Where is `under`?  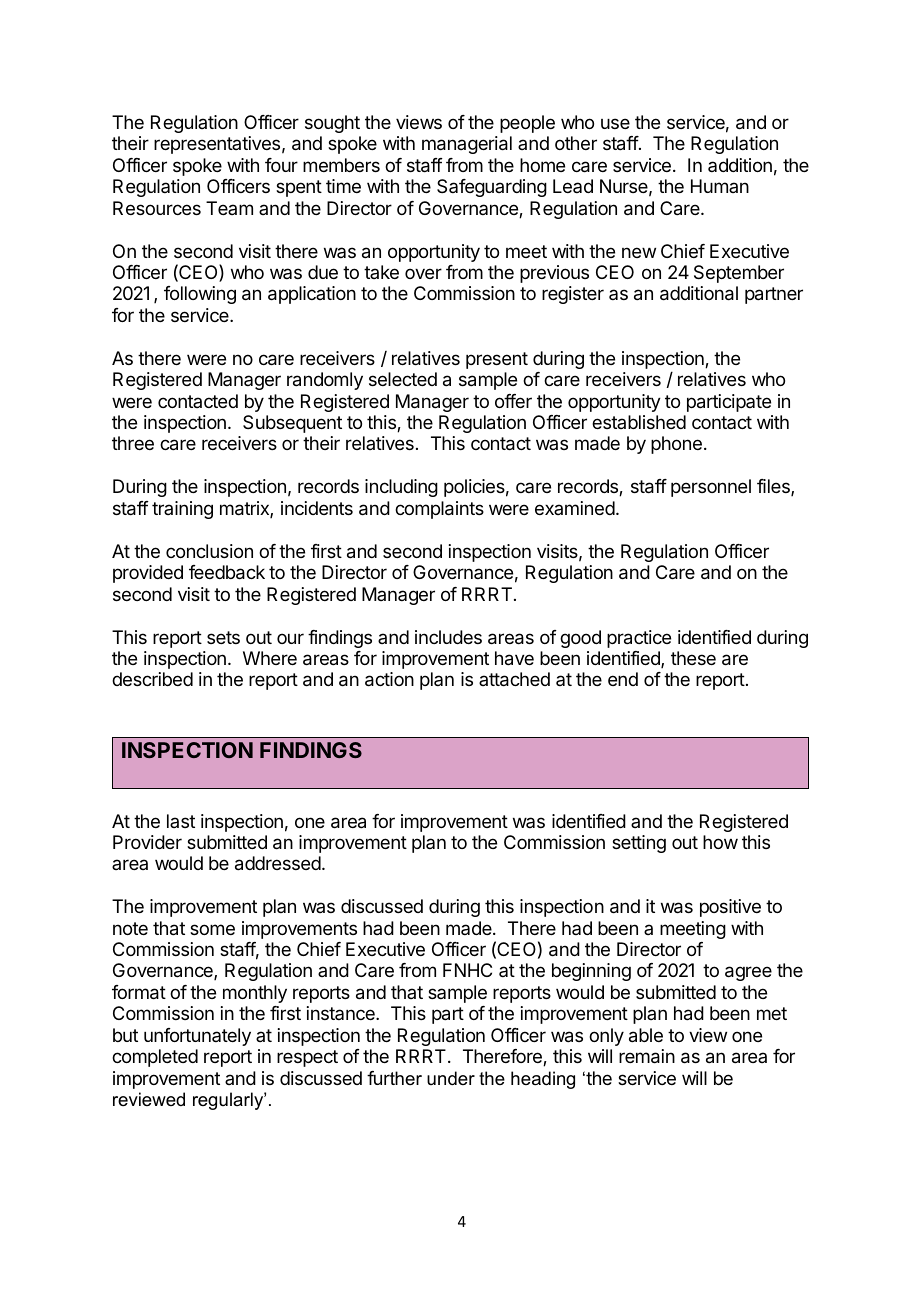 under is located at coordinates (451, 1078).
